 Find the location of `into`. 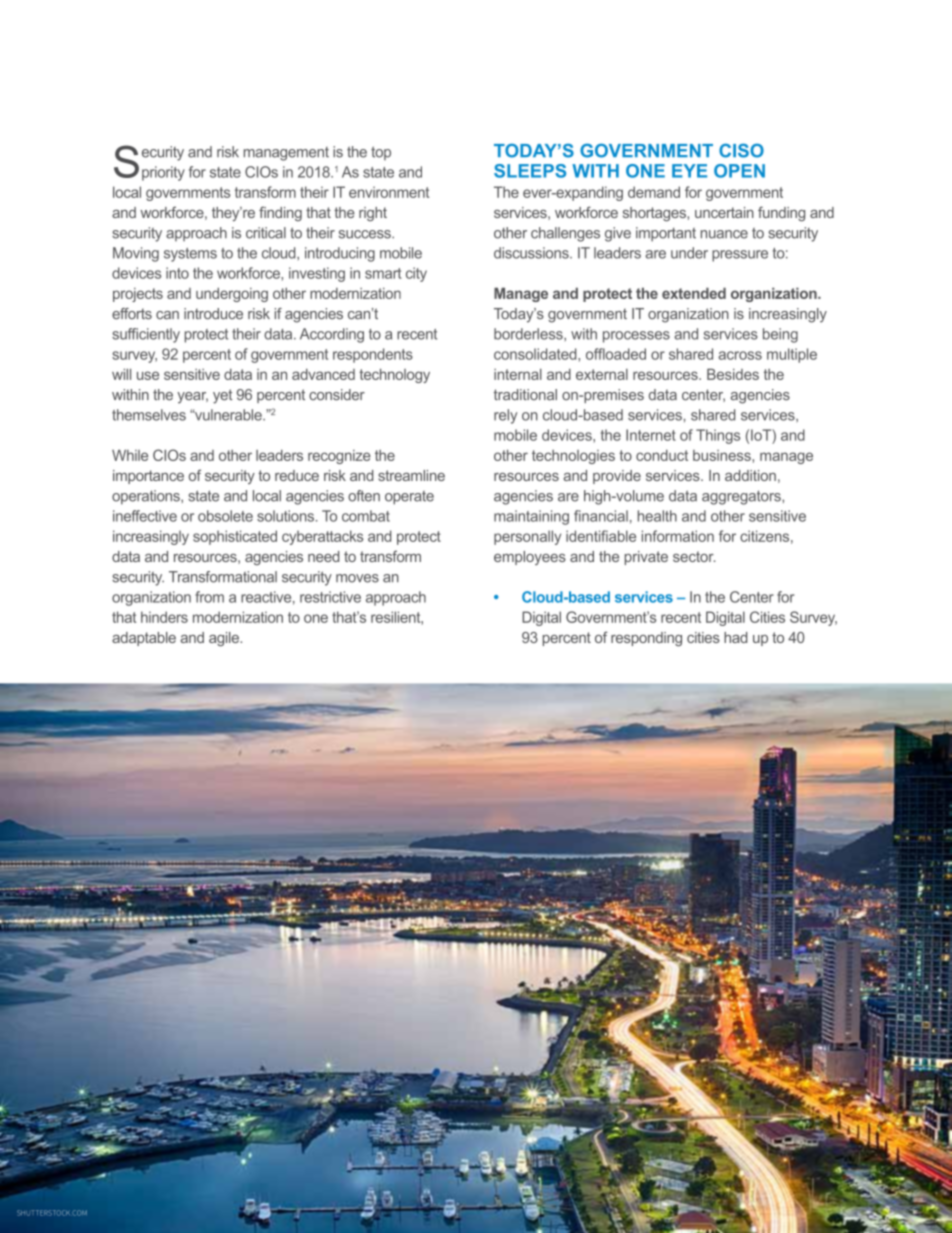

into is located at coordinates (177, 273).
